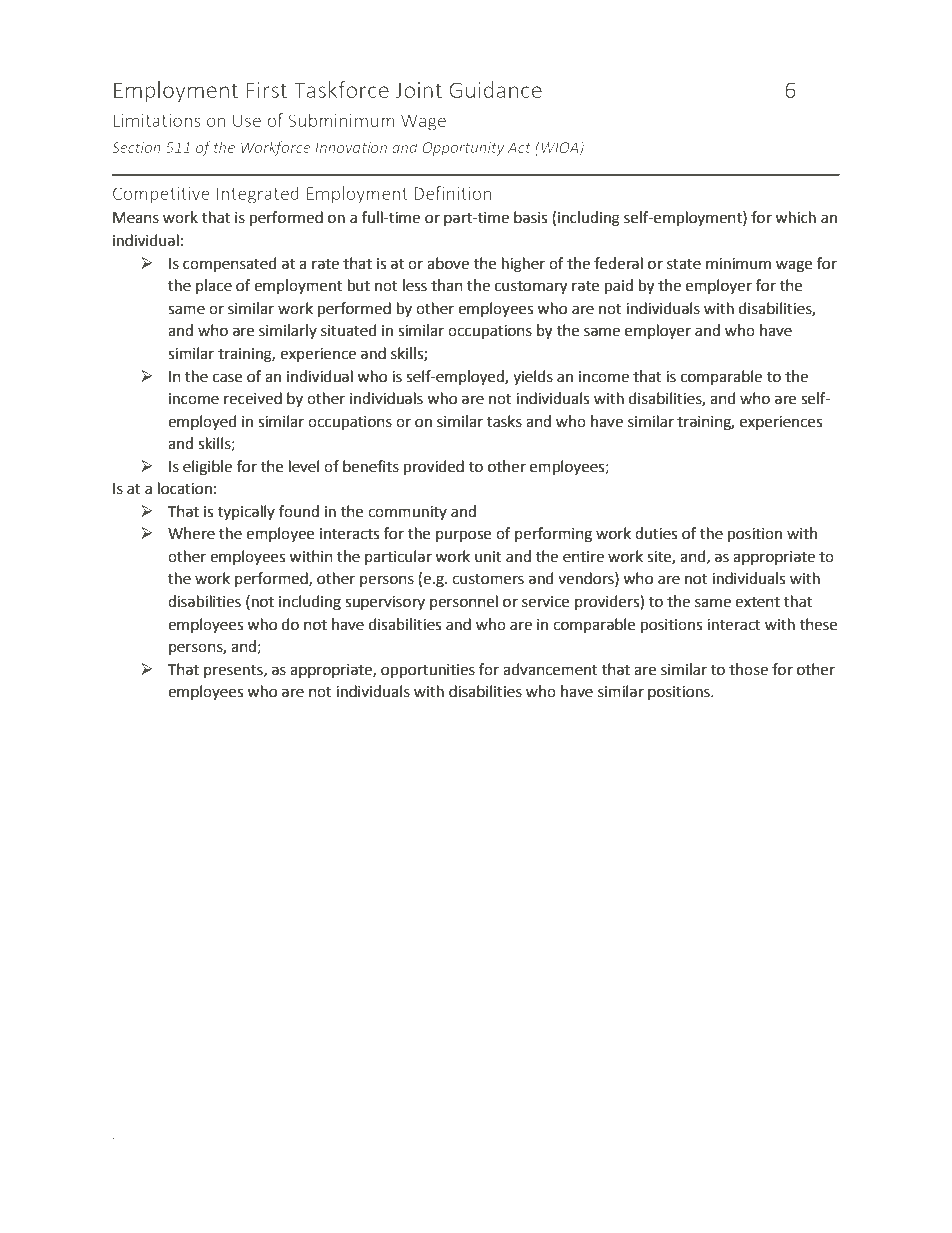 The height and width of the screenshot is (1233, 952). What do you see at coordinates (247, 120) in the screenshot?
I see `Use` at bounding box center [247, 120].
